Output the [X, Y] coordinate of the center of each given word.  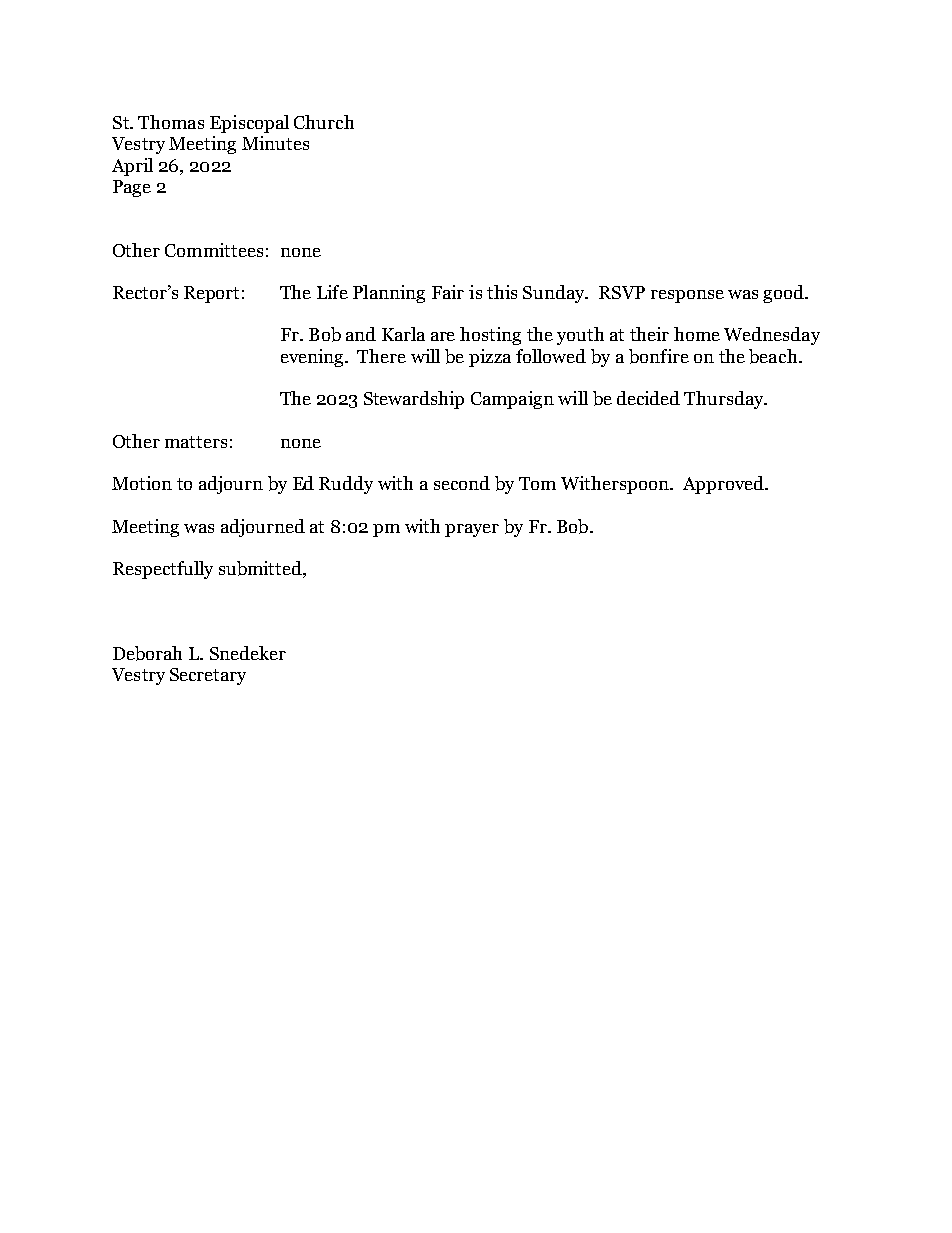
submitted [261, 569]
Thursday [725, 400]
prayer [472, 530]
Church [324, 122]
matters [196, 442]
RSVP [622, 292]
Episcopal [249, 124]
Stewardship [414, 400]
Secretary [208, 676]
